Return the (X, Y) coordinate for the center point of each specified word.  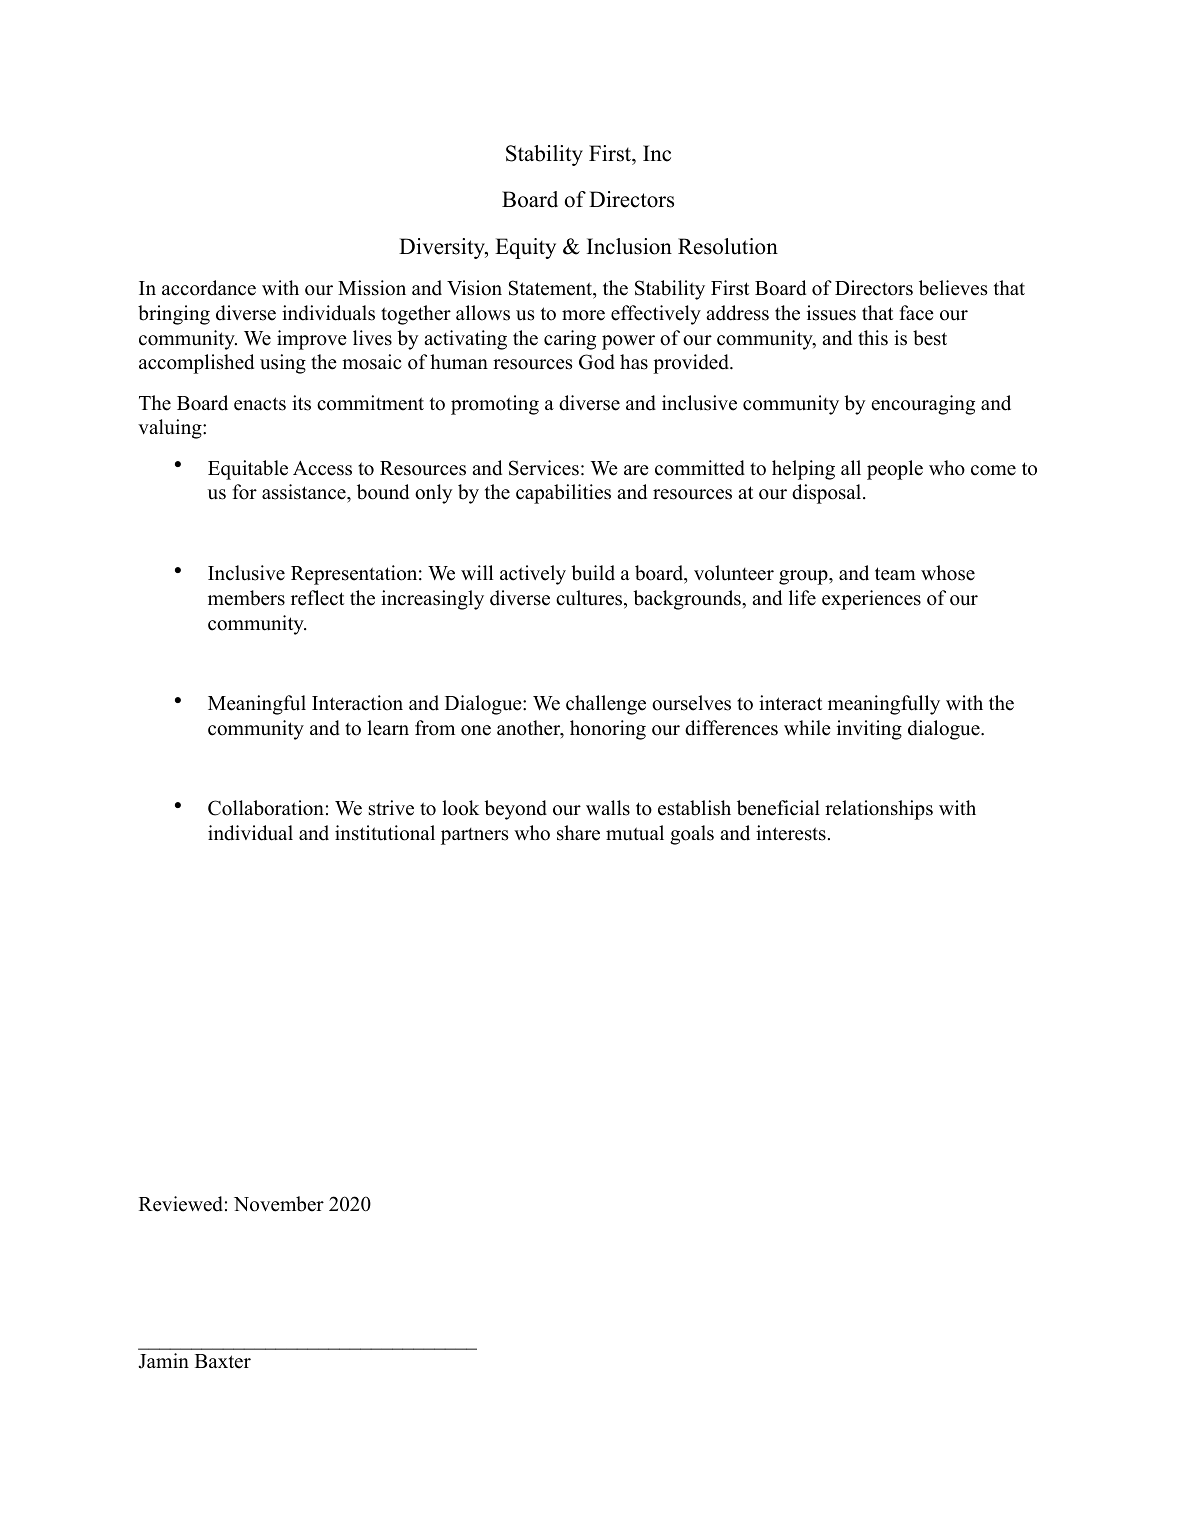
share (578, 833)
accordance (209, 288)
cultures (590, 599)
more (583, 315)
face (916, 313)
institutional (385, 833)
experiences (871, 600)
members (246, 598)
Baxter (223, 1361)
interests (791, 833)
